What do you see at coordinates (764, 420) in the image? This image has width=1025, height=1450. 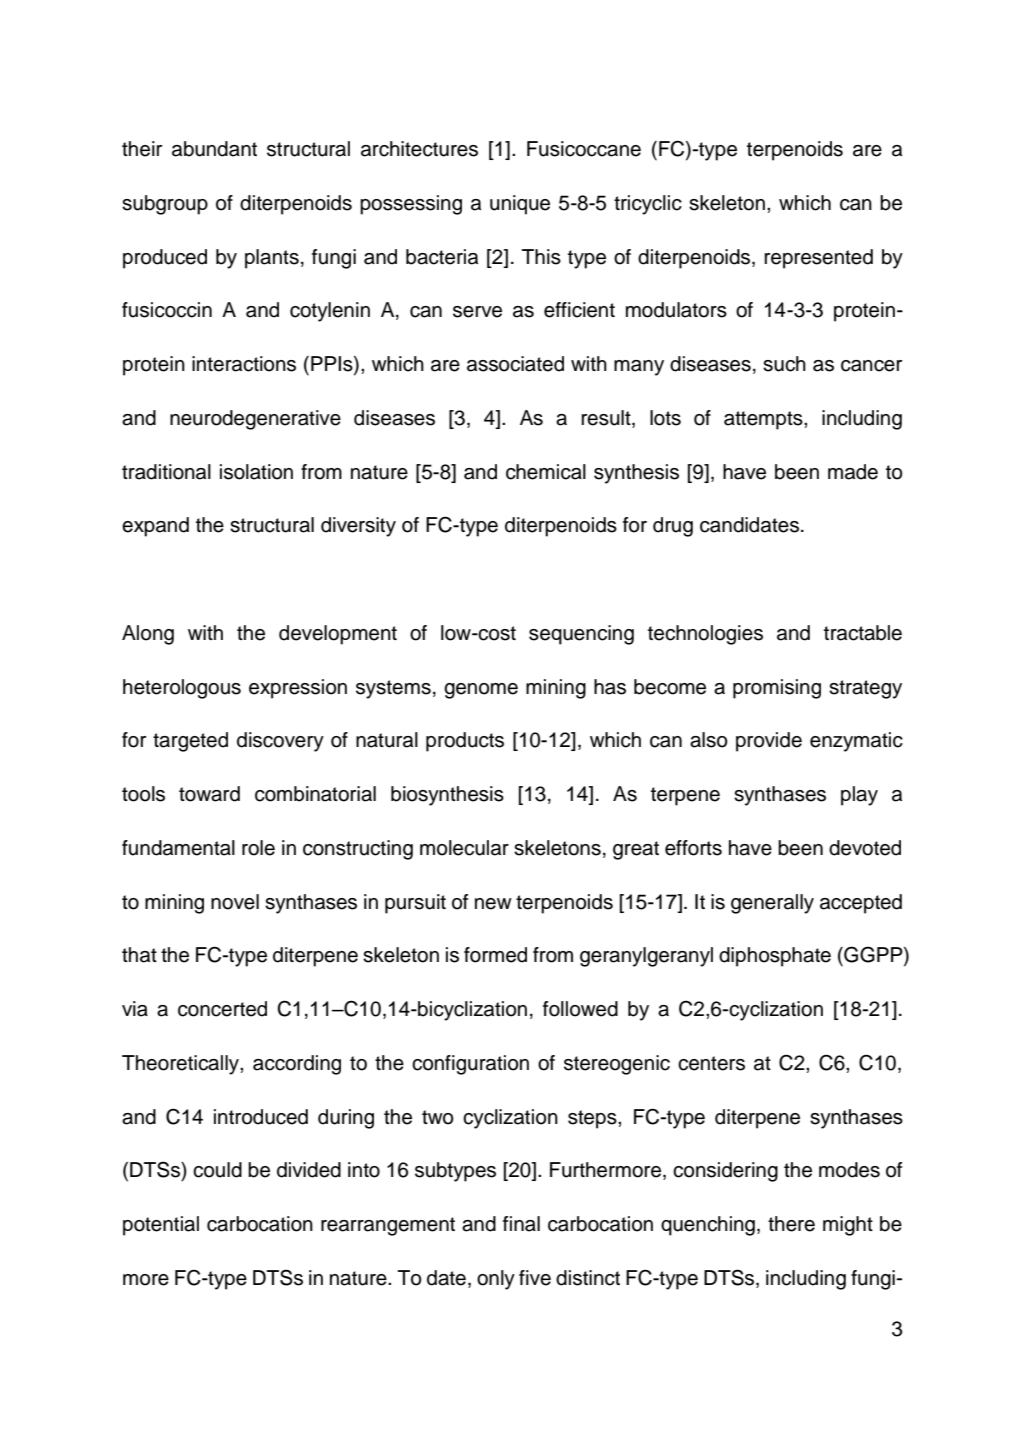 I see `attempts` at bounding box center [764, 420].
